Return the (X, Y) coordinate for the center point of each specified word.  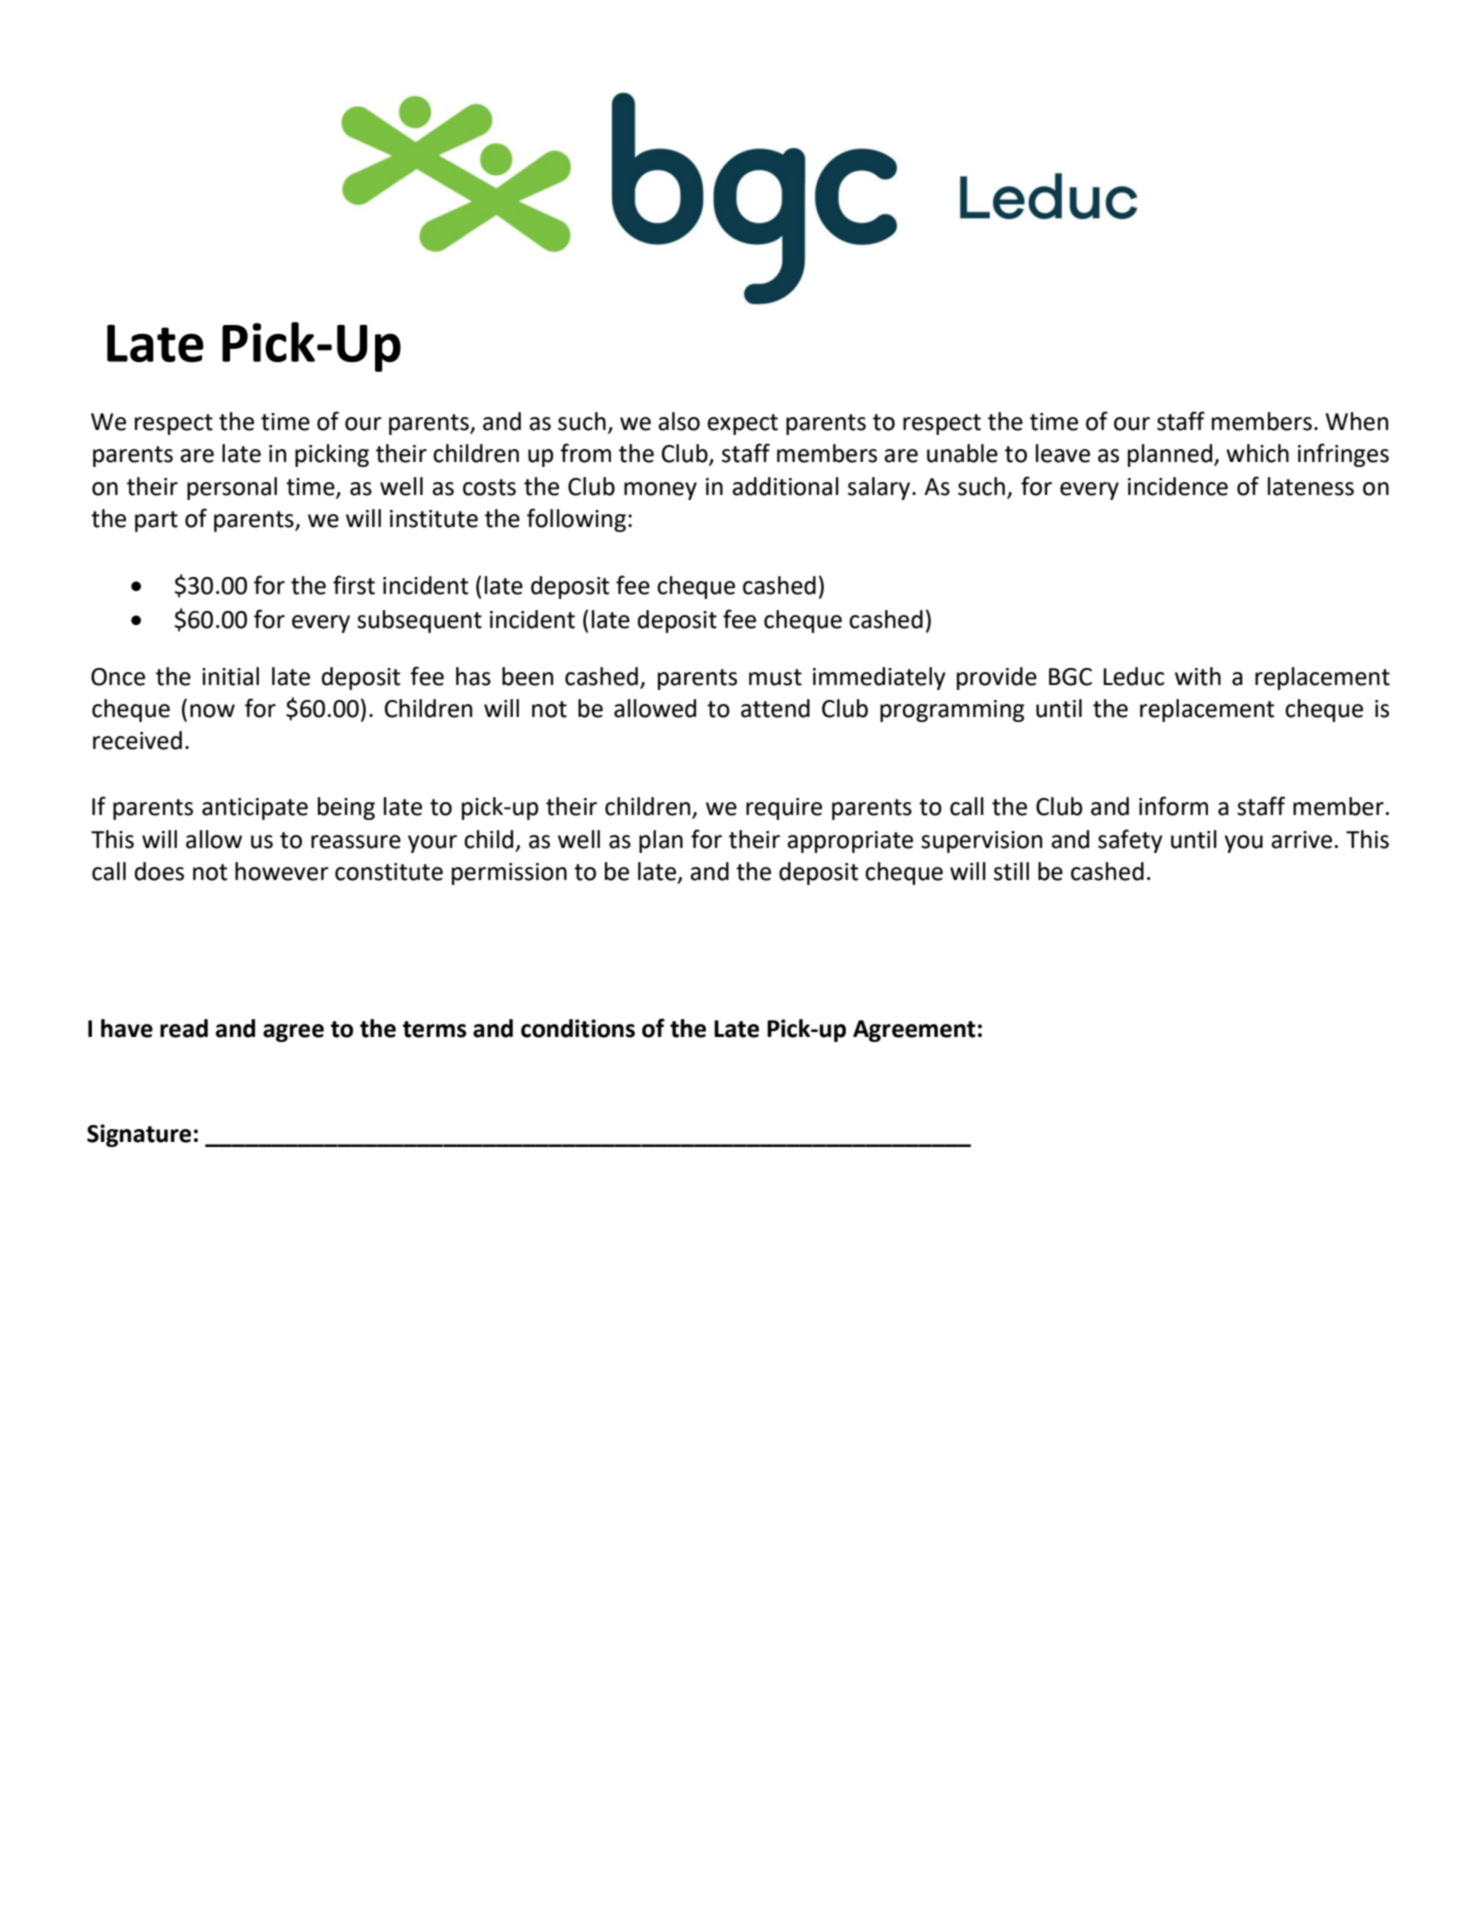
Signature (139, 1135)
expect (742, 424)
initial (230, 676)
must (775, 677)
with (1198, 676)
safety (1130, 841)
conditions (578, 1028)
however (282, 871)
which (1257, 453)
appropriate (850, 842)
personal (232, 488)
